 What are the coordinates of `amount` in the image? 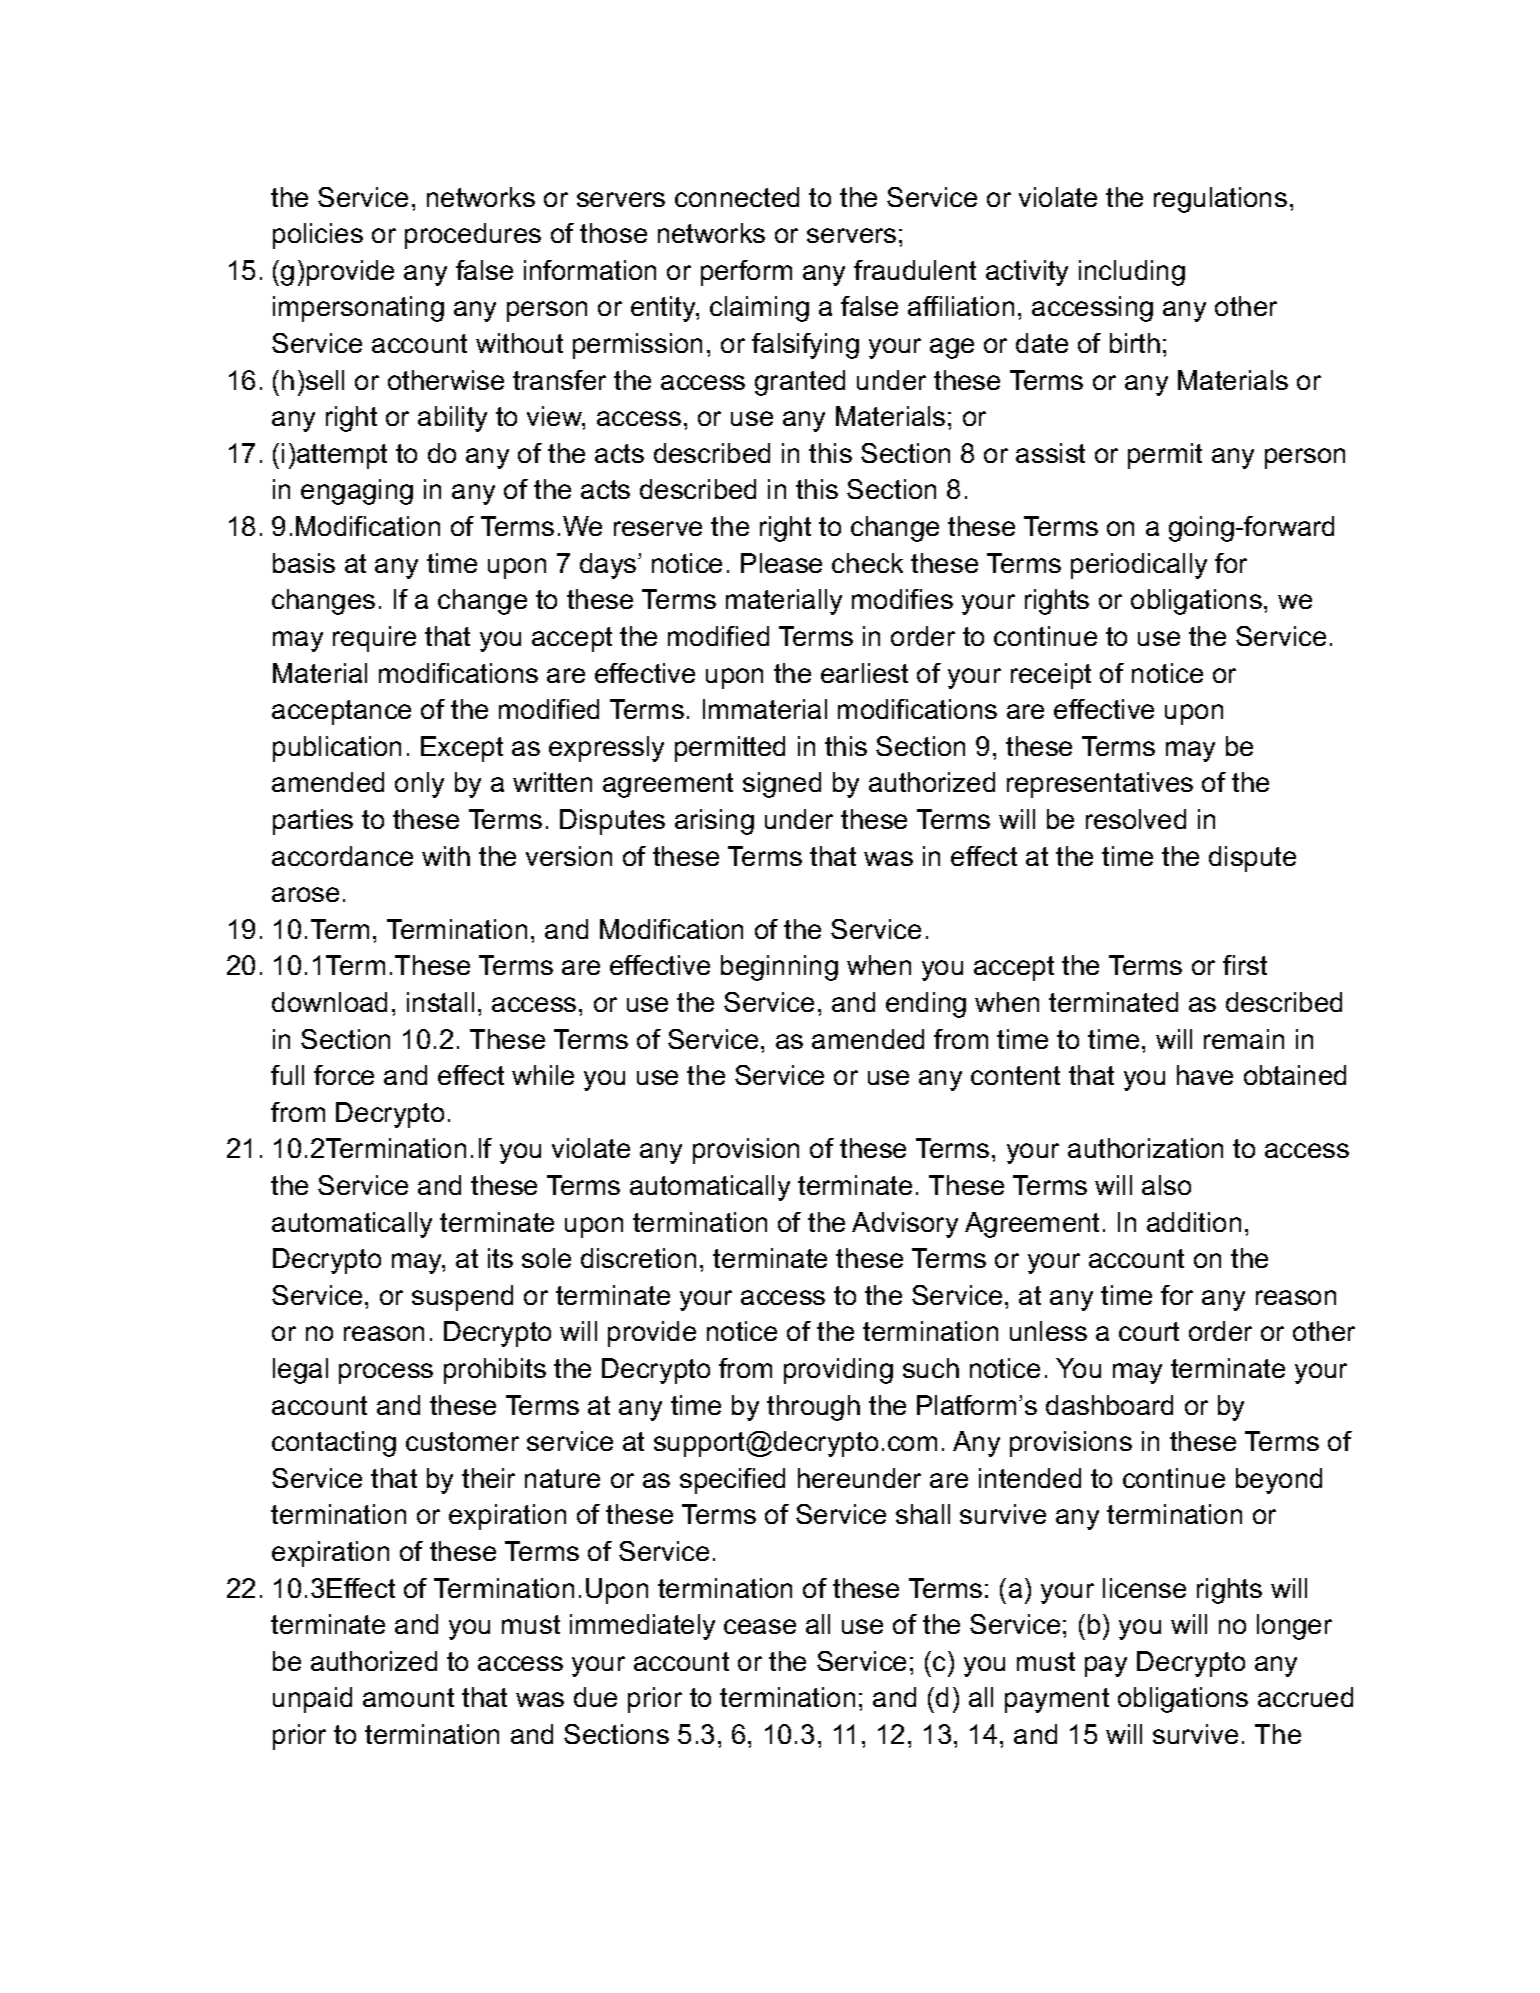 It's located at (408, 1697).
